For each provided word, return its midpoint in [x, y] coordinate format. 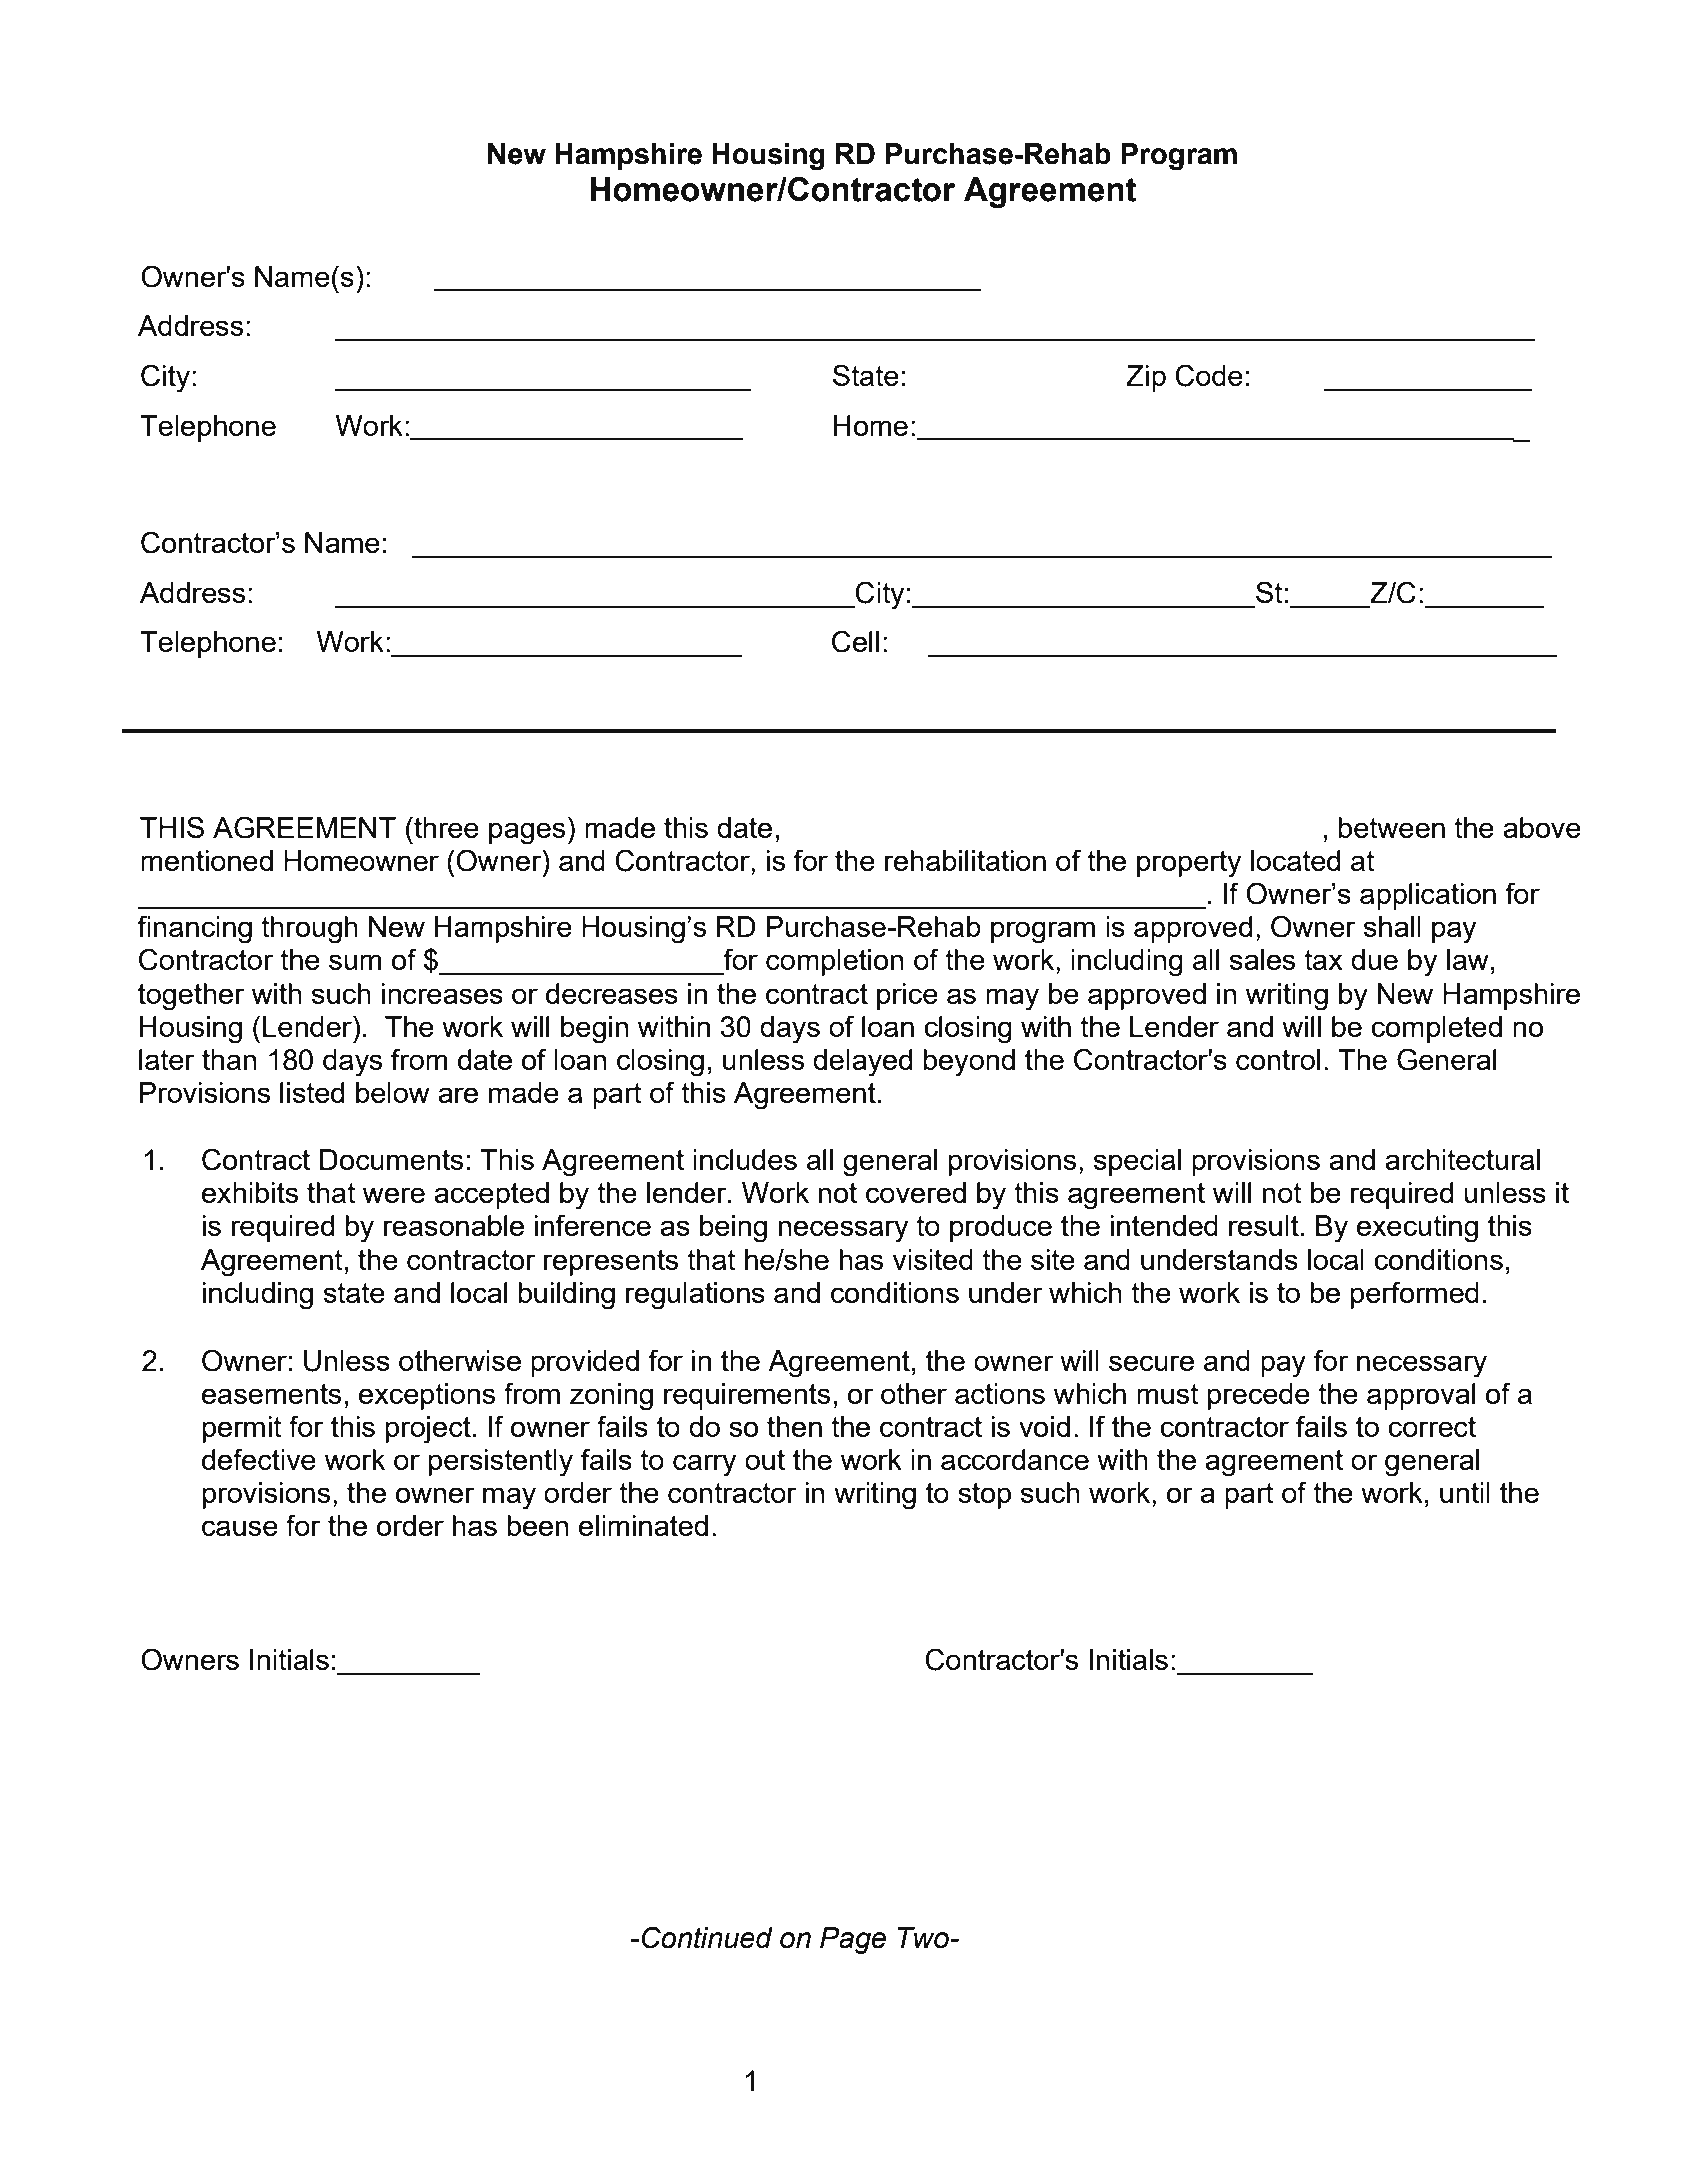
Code [1209, 375]
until [1465, 1492]
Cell [855, 641]
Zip [1146, 378]
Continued [707, 1937]
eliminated [643, 1525]
